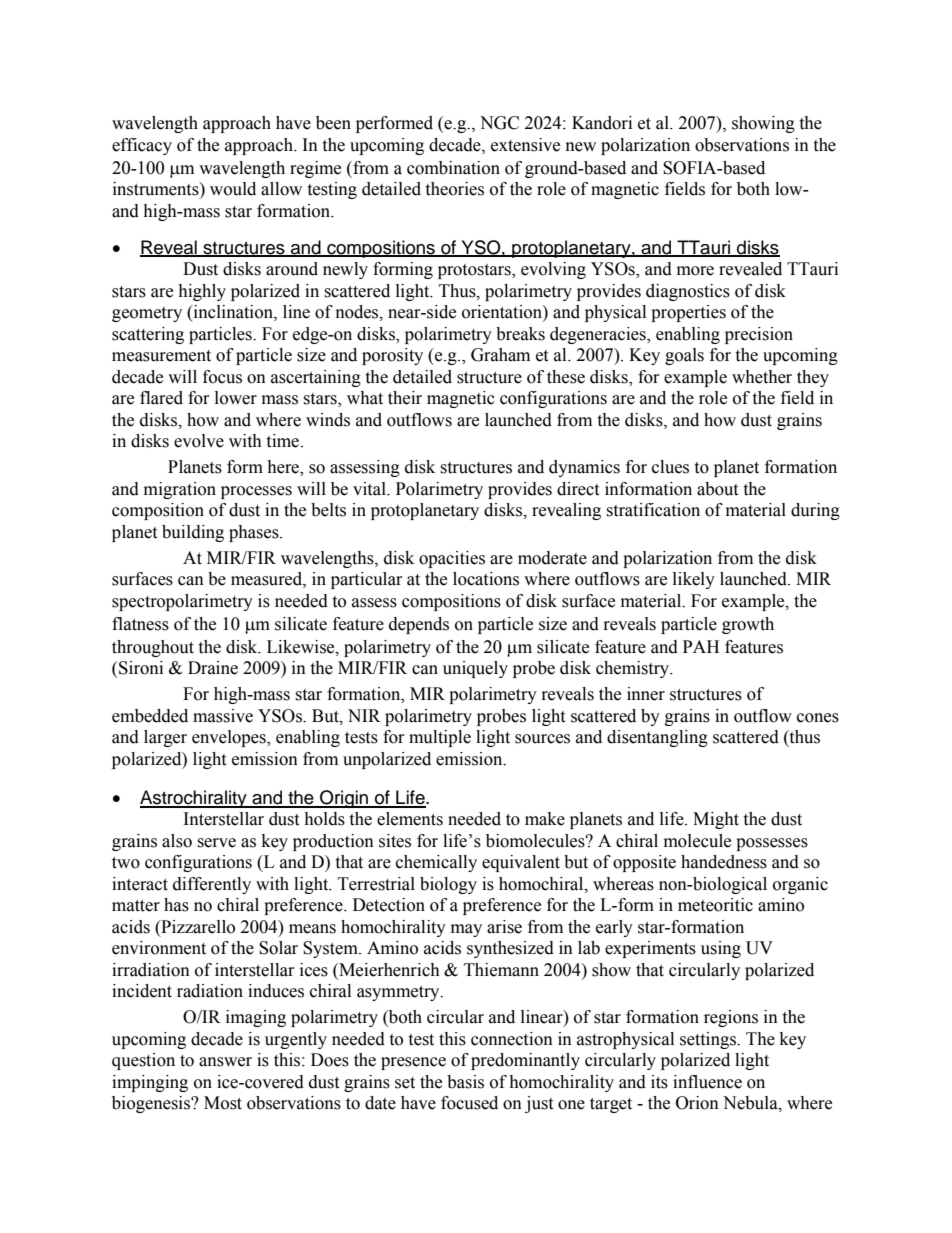  Describe the element at coordinates (486, 579) in the screenshot. I see `locations` at that location.
